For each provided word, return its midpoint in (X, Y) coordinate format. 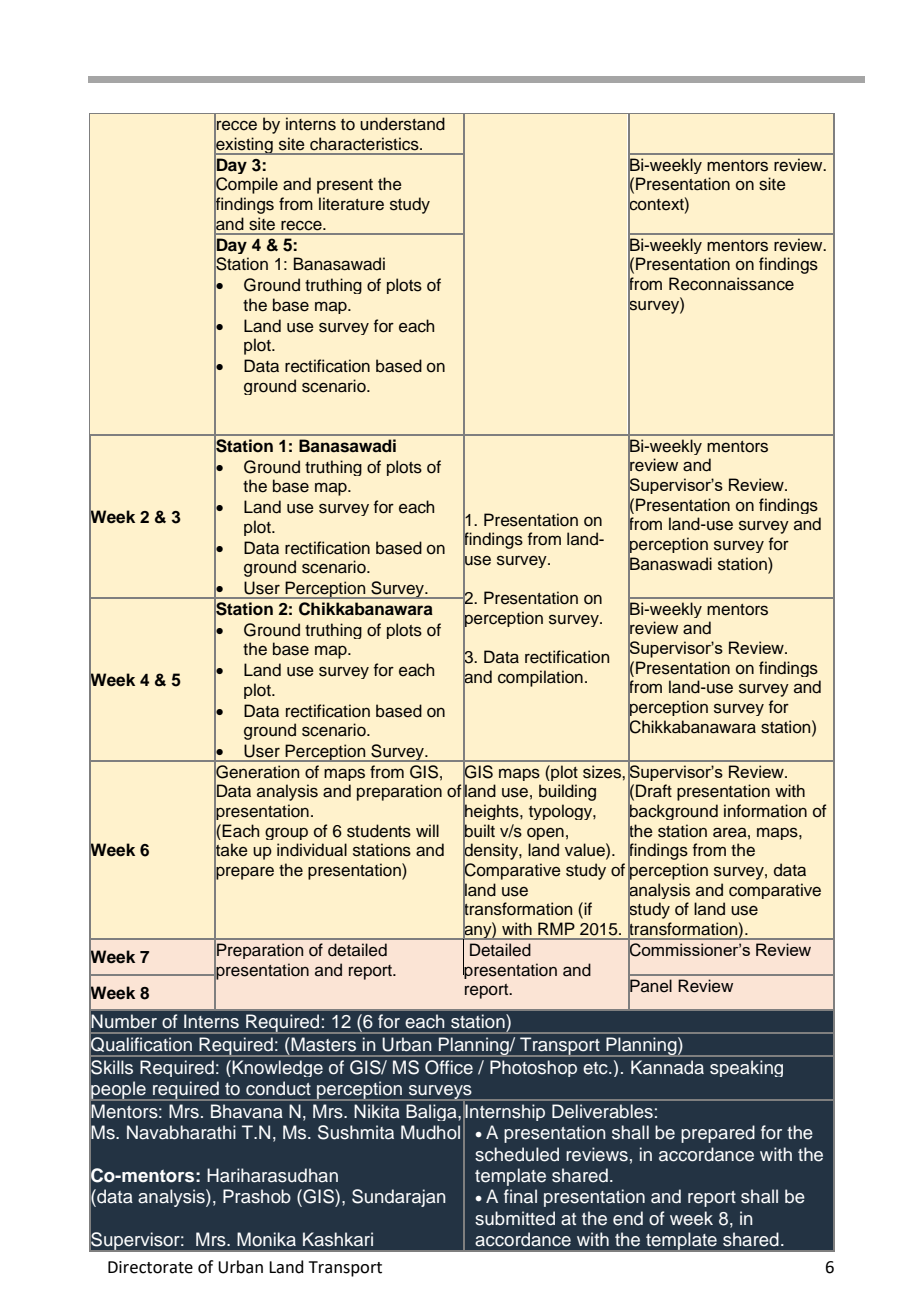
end (628, 1218)
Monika (266, 1239)
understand (402, 124)
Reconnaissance (731, 284)
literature (351, 204)
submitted (515, 1218)
